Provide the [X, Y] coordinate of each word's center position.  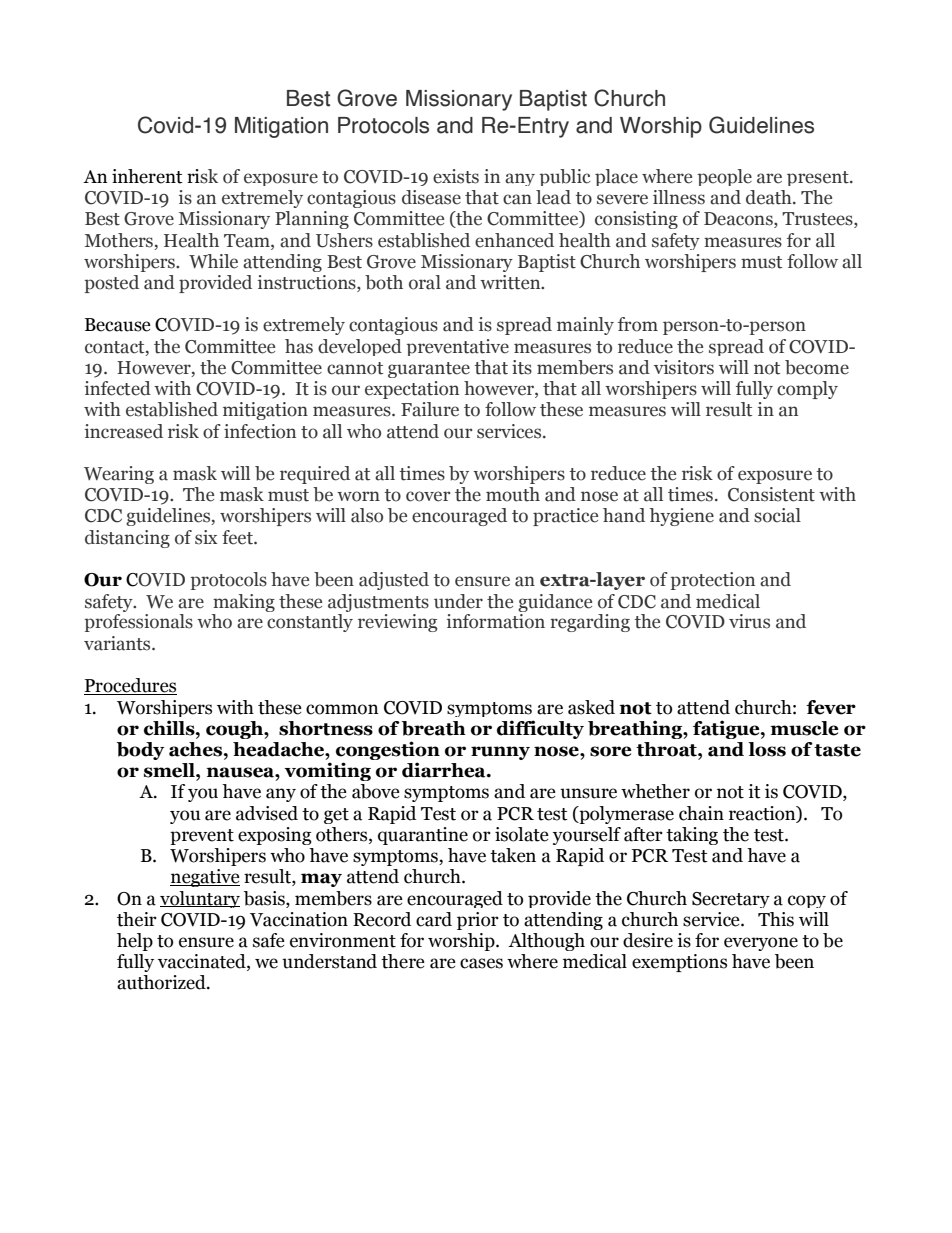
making [244, 603]
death [770, 197]
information [496, 621]
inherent [147, 176]
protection [712, 581]
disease [431, 197]
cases [481, 963]
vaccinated [203, 962]
